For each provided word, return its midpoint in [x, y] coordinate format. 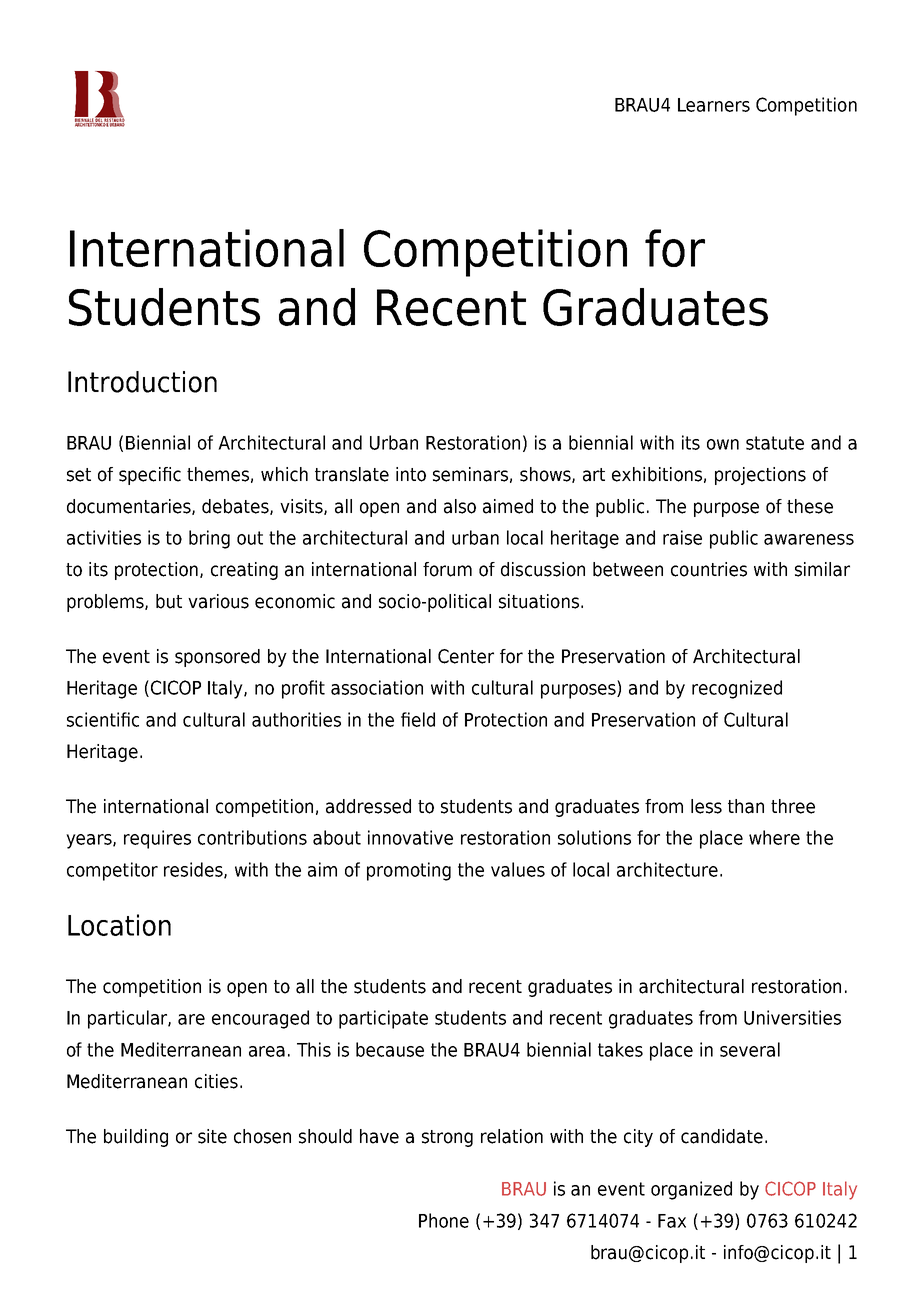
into [411, 474]
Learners [714, 105]
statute [775, 443]
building [136, 1138]
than [746, 806]
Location [119, 925]
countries [709, 569]
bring [209, 539]
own [723, 444]
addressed [368, 806]
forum [447, 569]
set [79, 475]
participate [383, 1019]
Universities [792, 1017]
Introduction [142, 382]
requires [157, 839]
